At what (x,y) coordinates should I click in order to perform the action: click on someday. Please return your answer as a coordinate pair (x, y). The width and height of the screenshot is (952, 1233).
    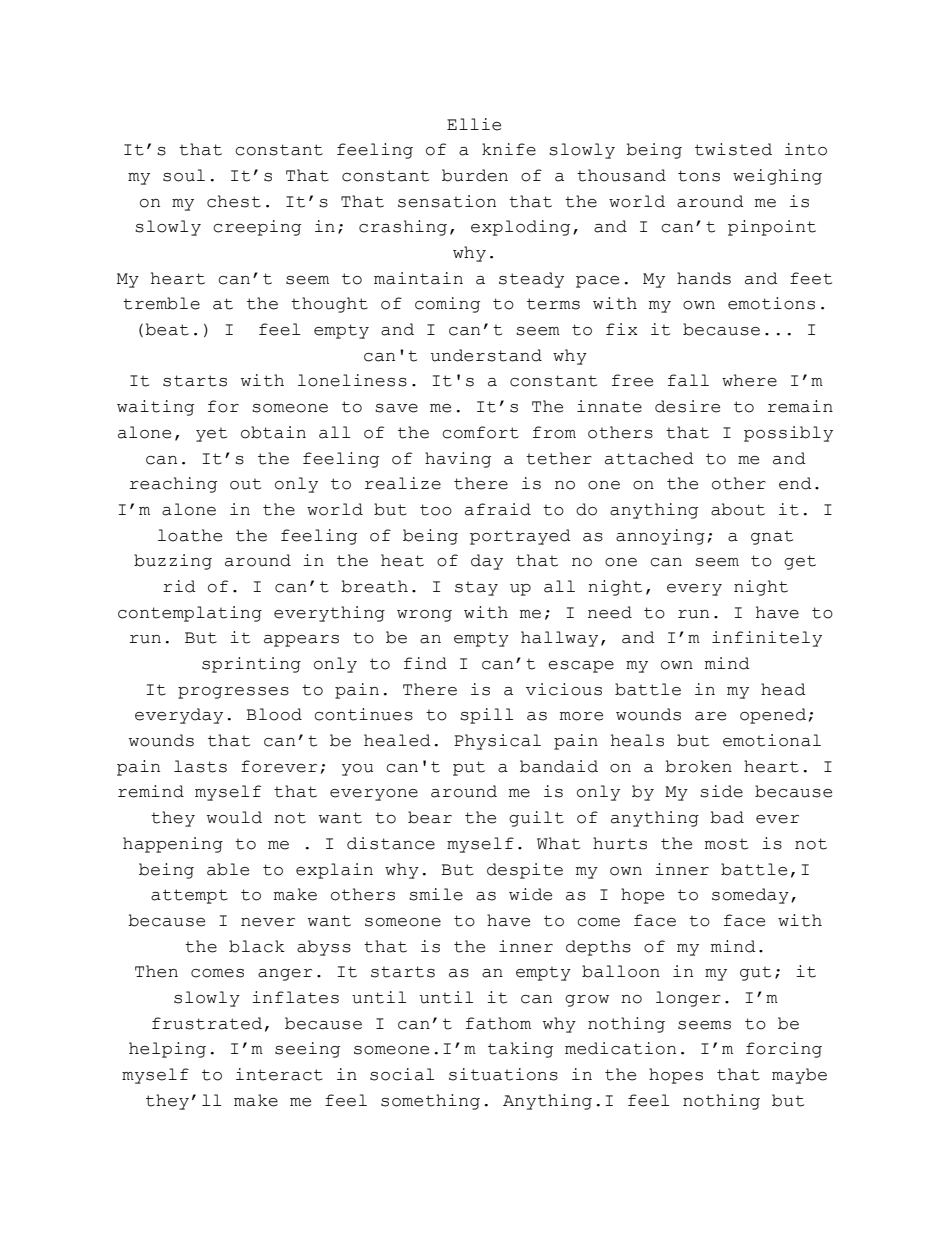
    Looking at the image, I should click on (750, 896).
